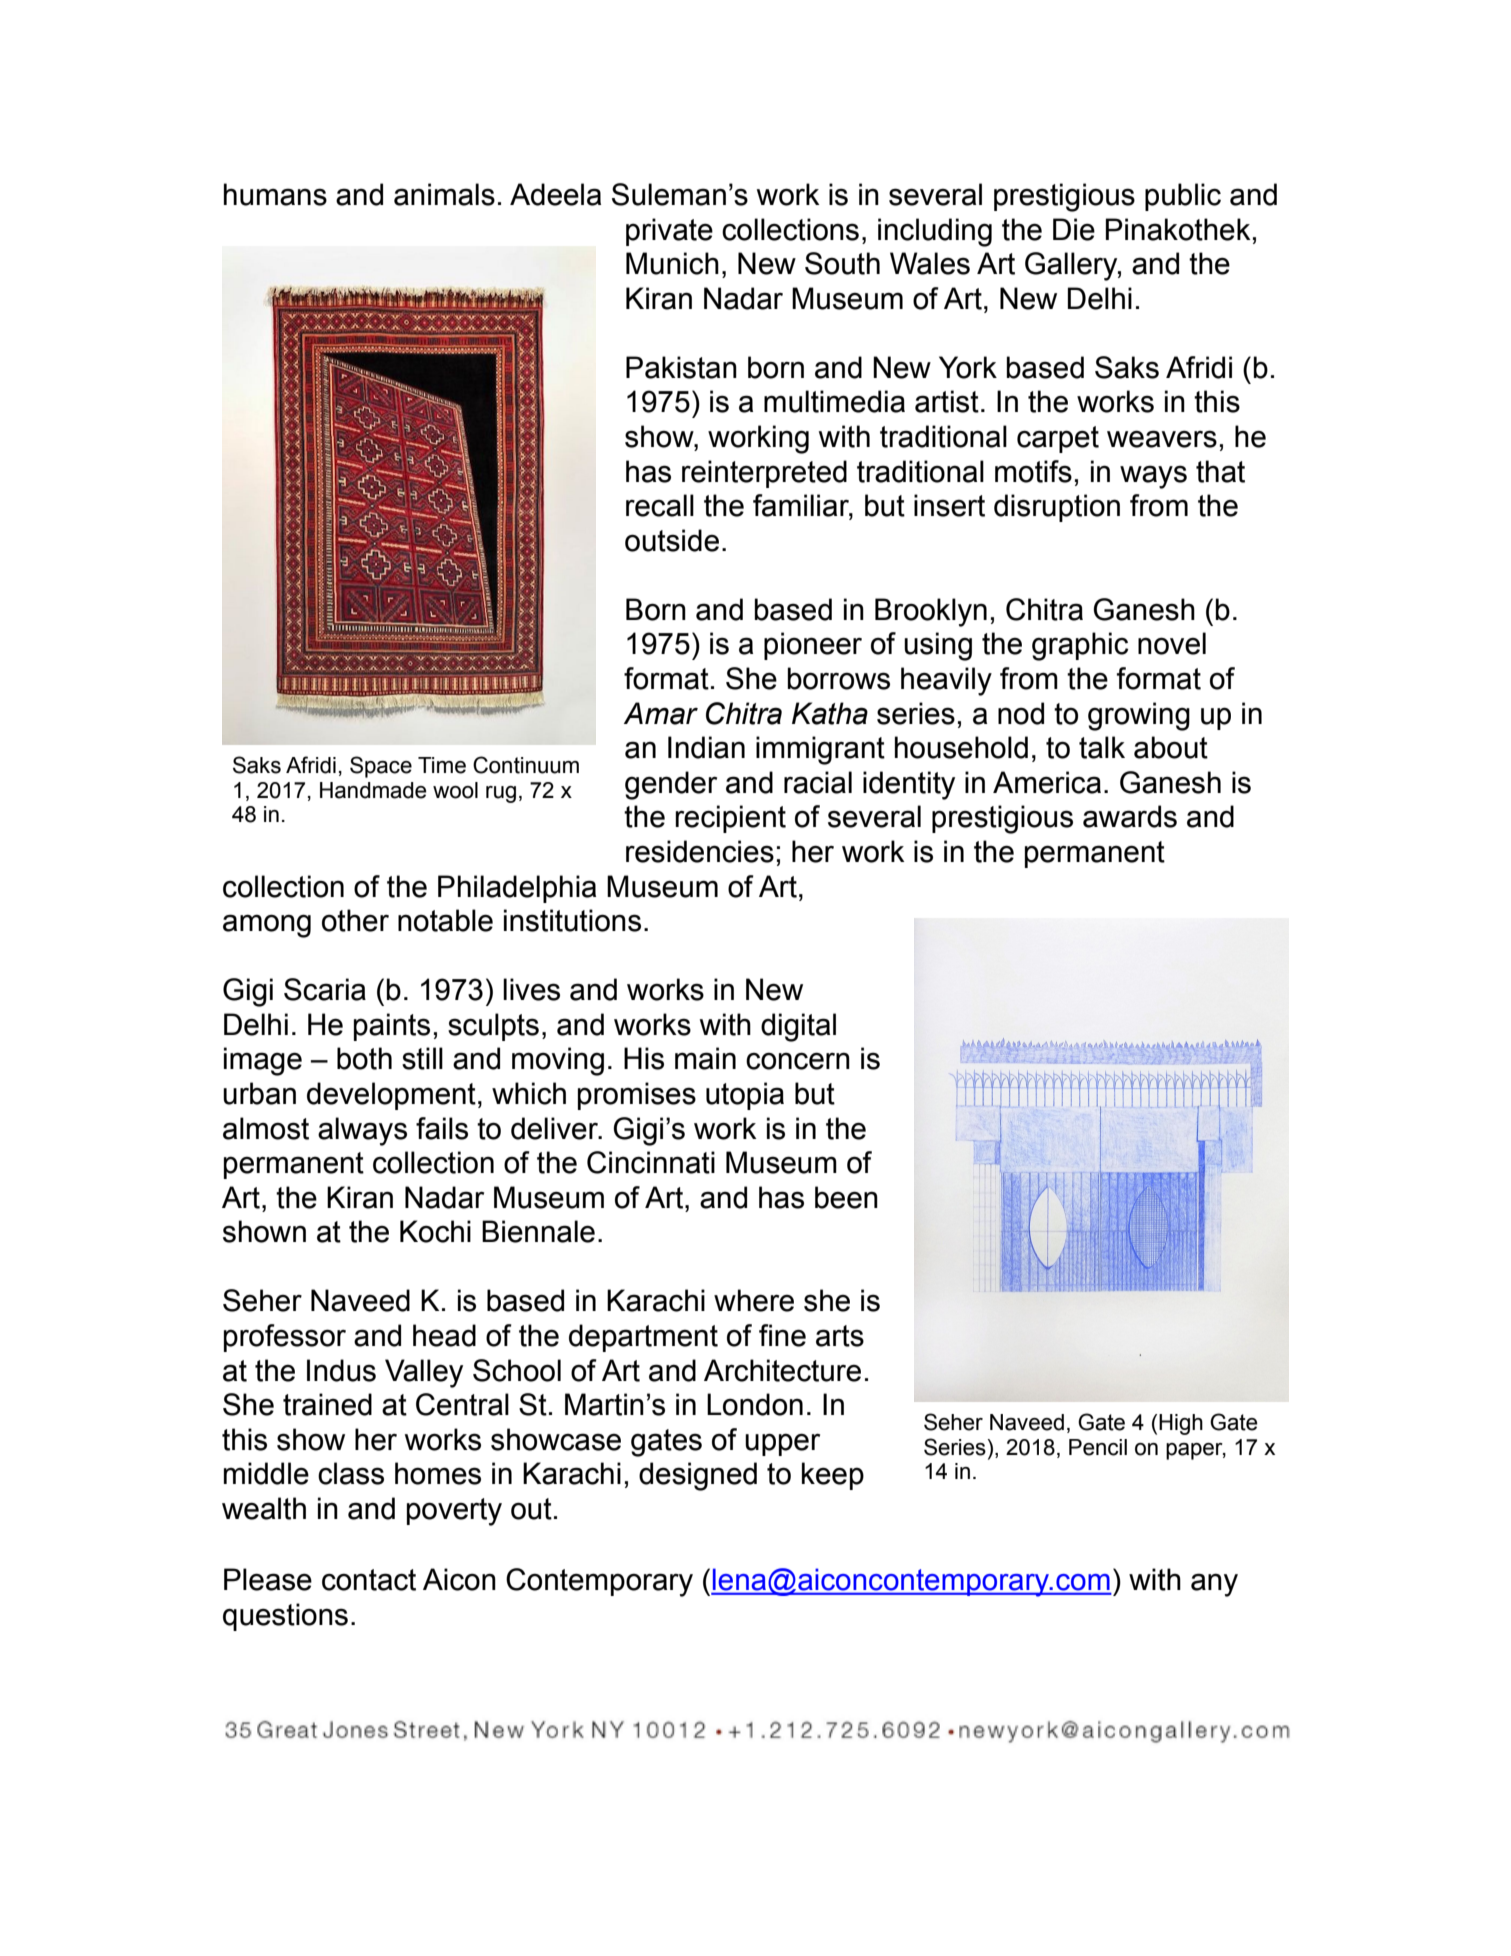 The width and height of the page is (1511, 1956). What do you see at coordinates (1074, 229) in the page?
I see `Die` at bounding box center [1074, 229].
